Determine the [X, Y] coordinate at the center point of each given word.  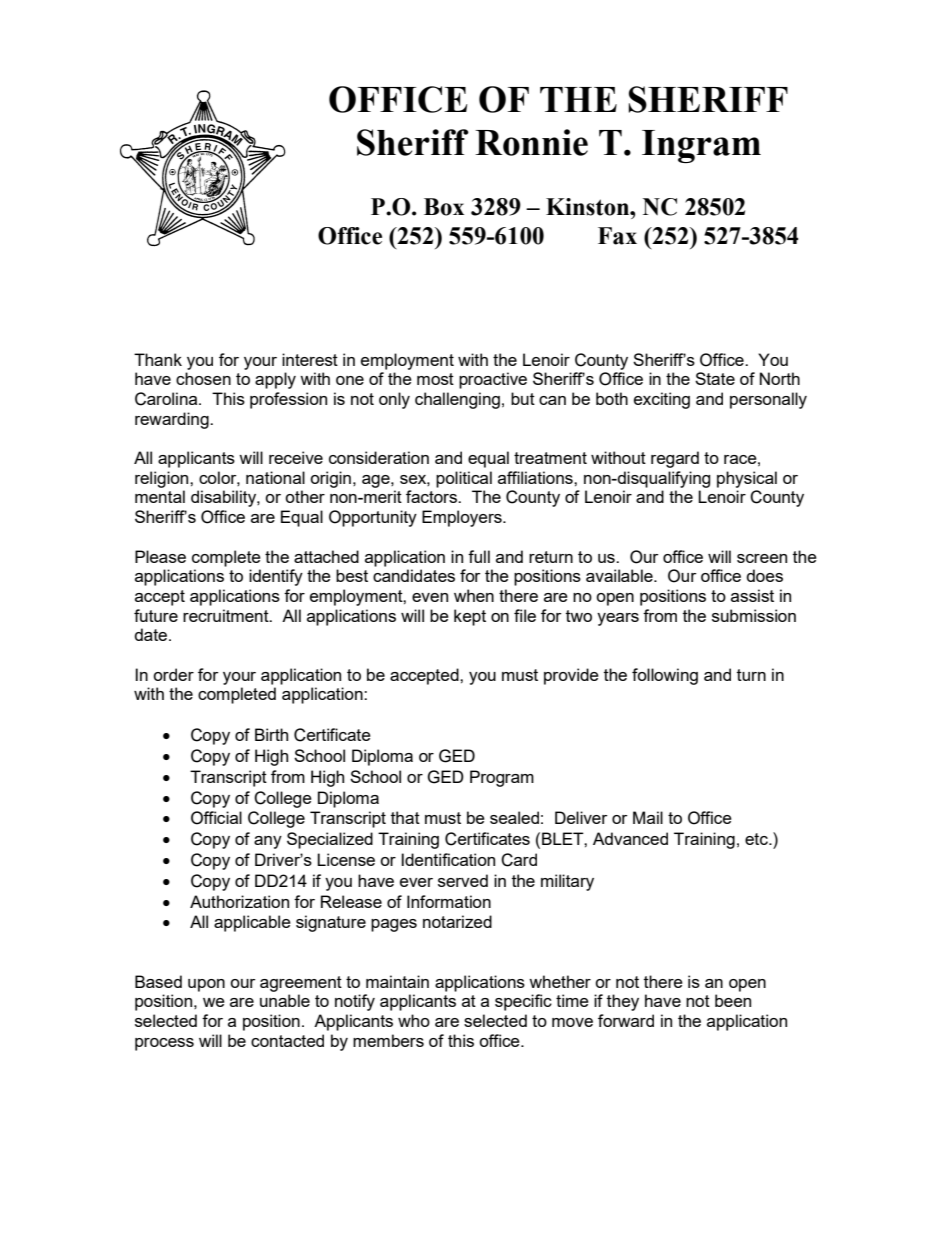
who [414, 1020]
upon [206, 985]
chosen [203, 378]
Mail [648, 817]
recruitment [227, 615]
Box [444, 207]
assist [752, 595]
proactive [493, 380]
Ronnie [531, 142]
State [715, 378]
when [474, 595]
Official [216, 818]
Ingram [701, 146]
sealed [514, 817]
